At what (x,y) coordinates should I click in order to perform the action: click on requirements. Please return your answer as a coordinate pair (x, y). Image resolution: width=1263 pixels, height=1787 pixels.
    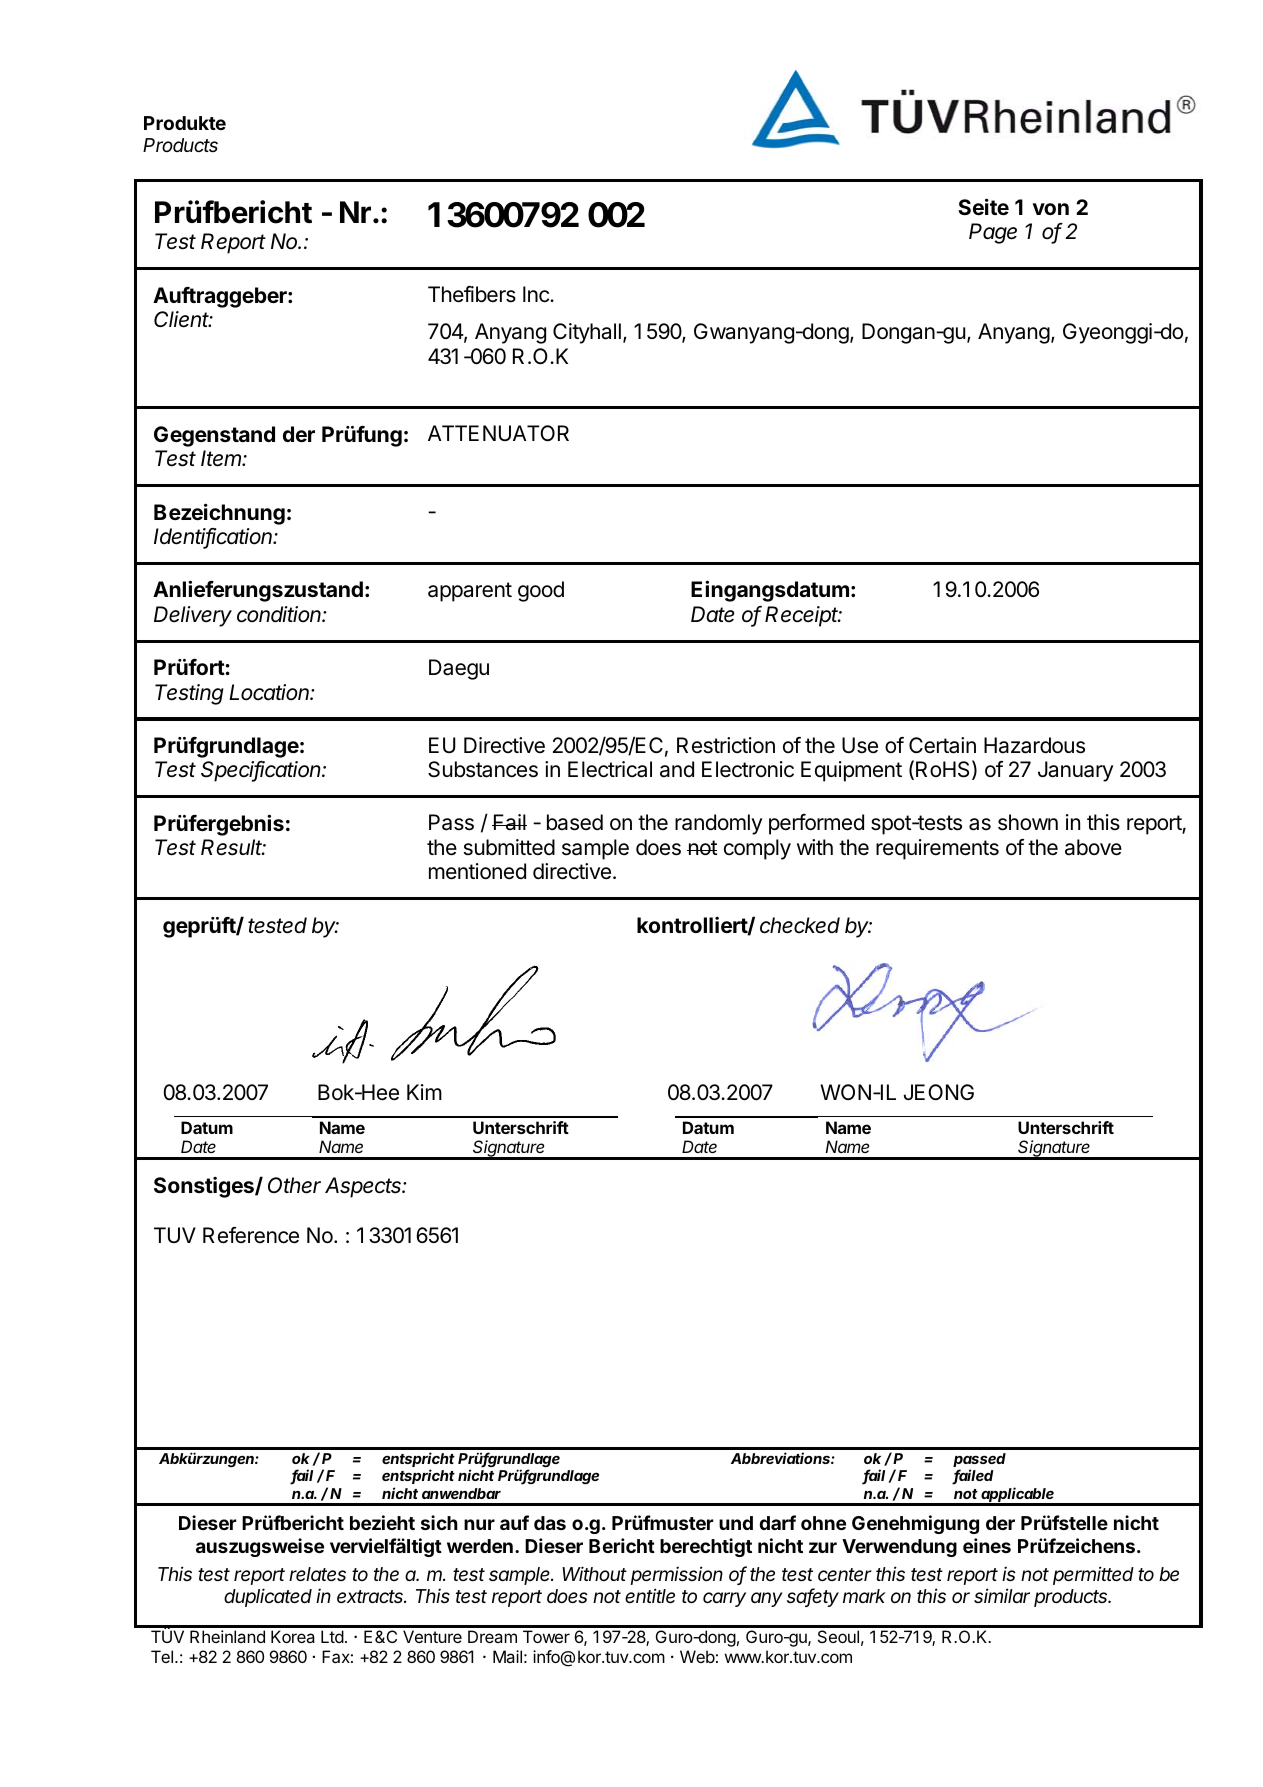
    Looking at the image, I should click on (937, 849).
